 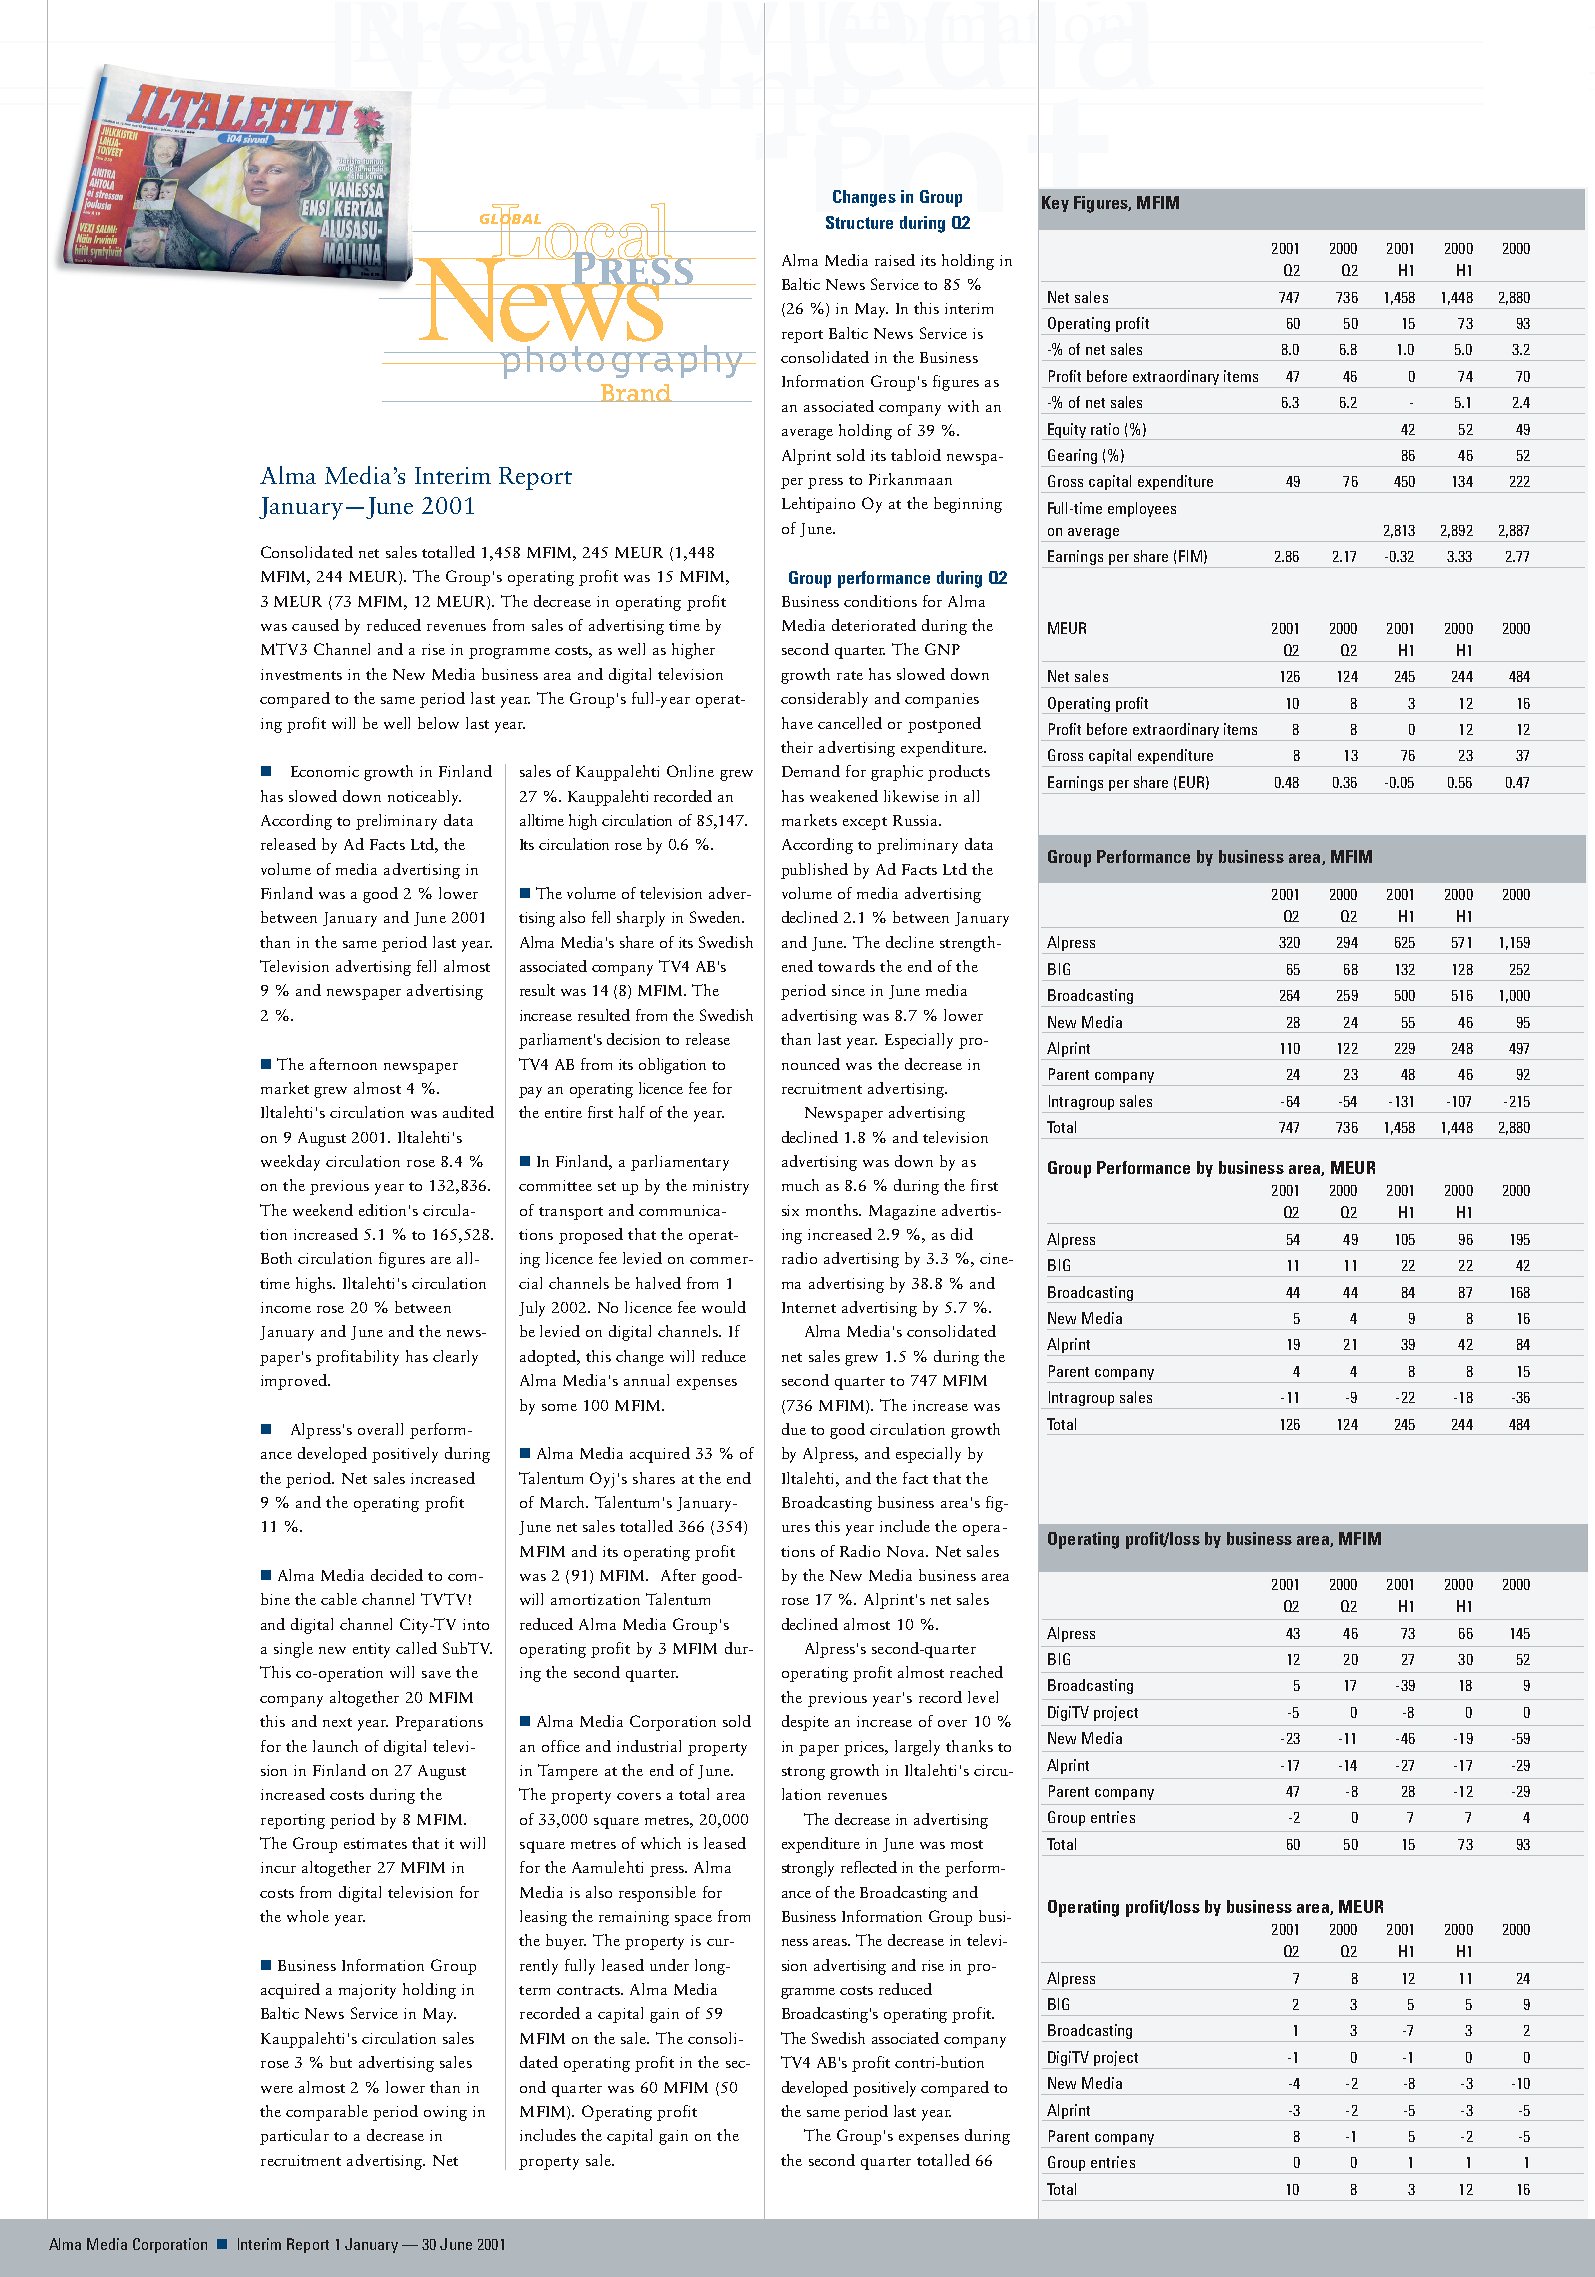 I want to click on Structure, so click(x=859, y=222).
